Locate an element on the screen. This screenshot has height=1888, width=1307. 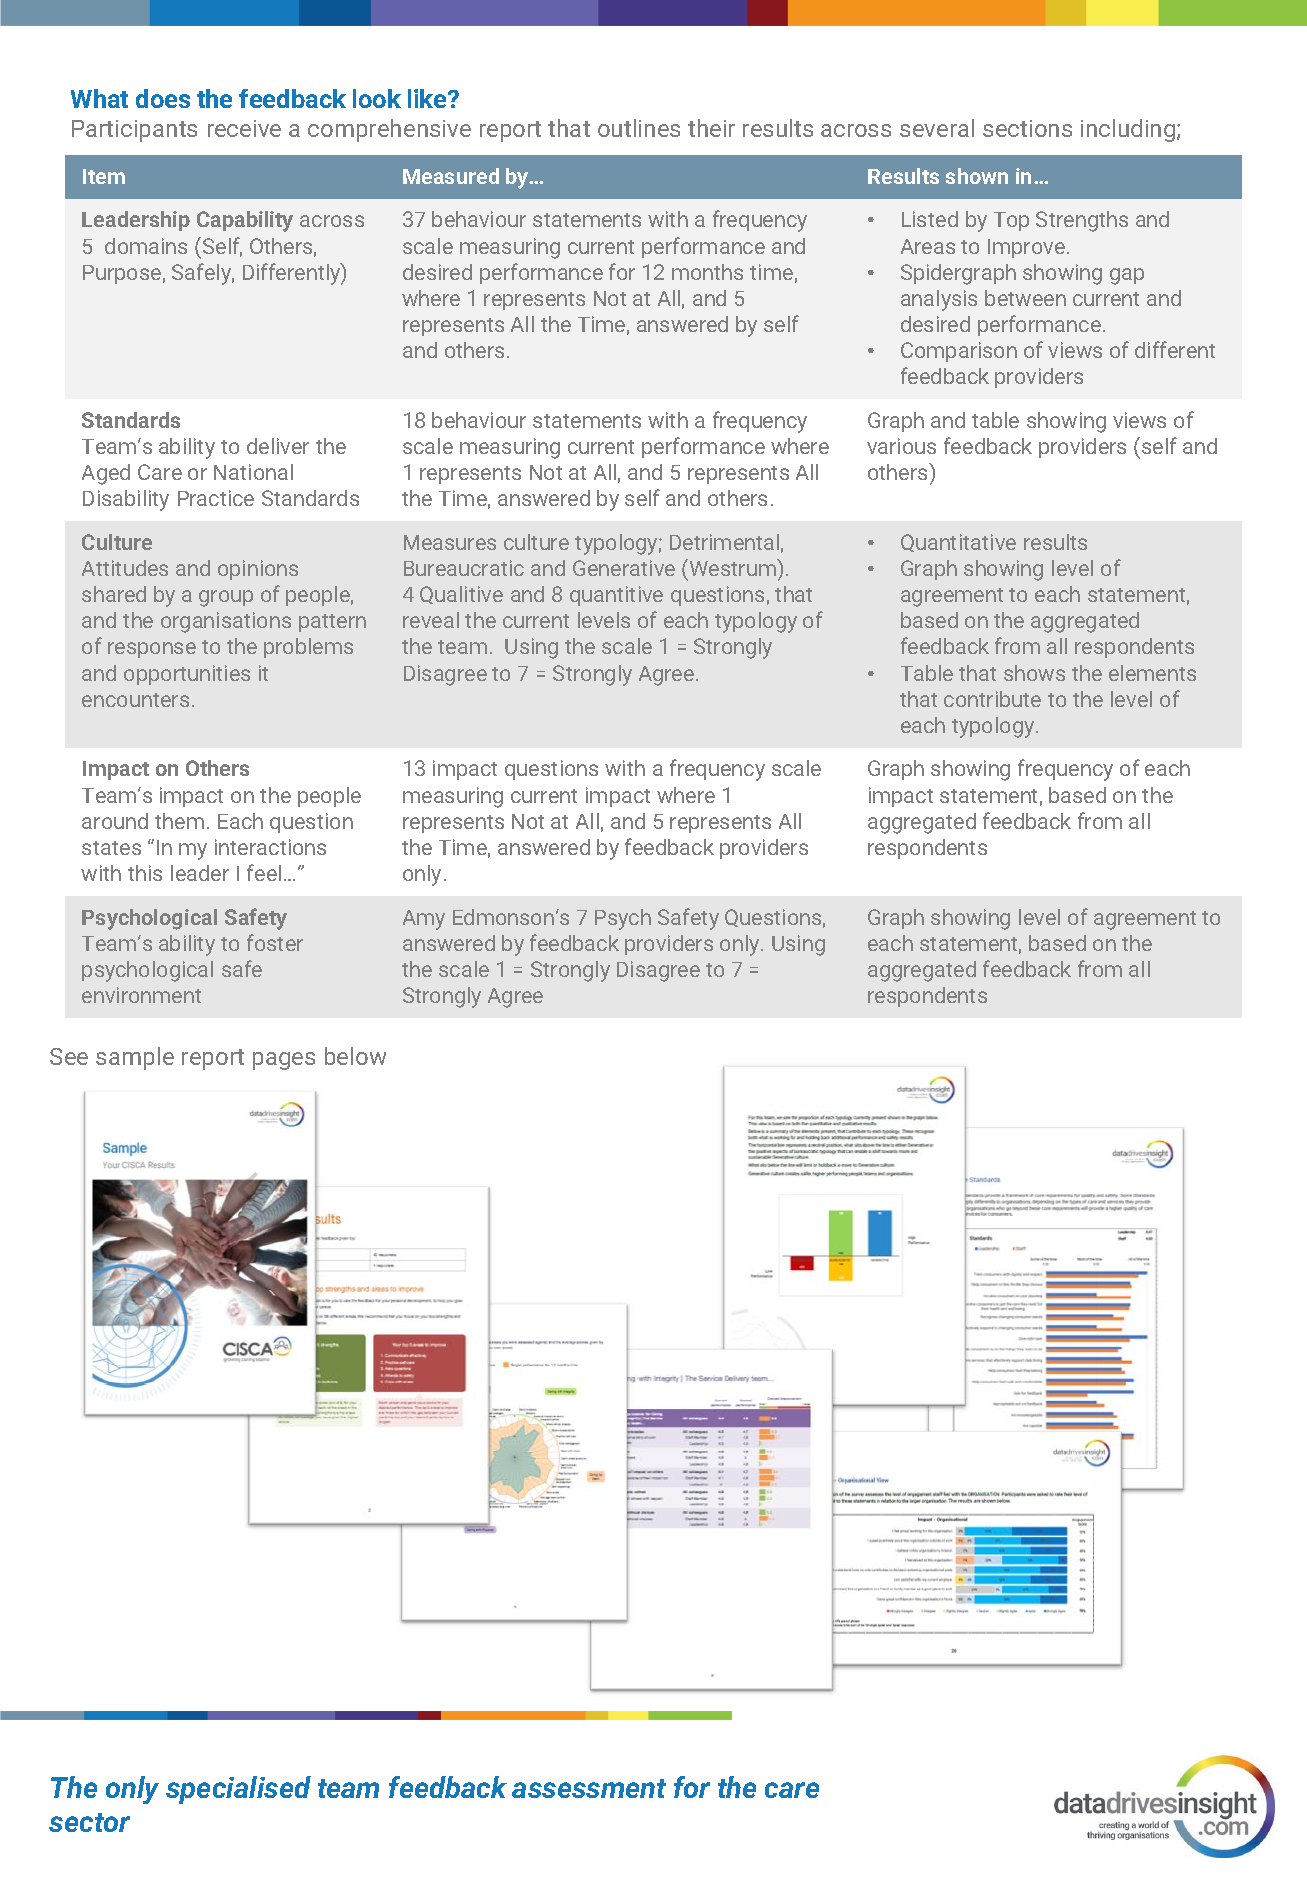
receive is located at coordinates (244, 128).
